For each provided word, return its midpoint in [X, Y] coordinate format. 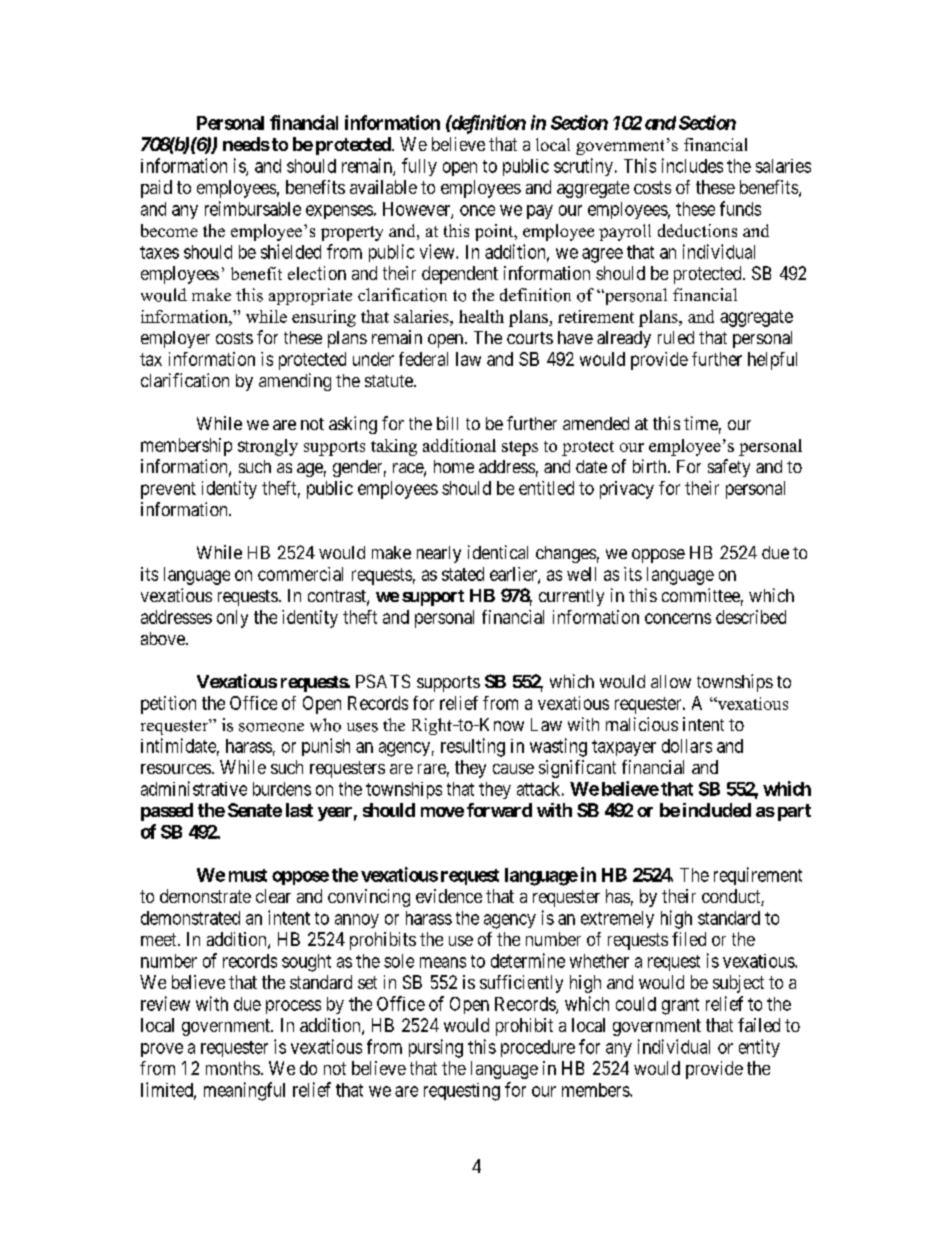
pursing [436, 1048]
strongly [268, 447]
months [233, 1068]
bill [447, 423]
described [751, 617]
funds [740, 208]
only [232, 619]
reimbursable [253, 208]
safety [729, 468]
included [717, 810]
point [495, 232]
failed [759, 1025]
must [248, 875]
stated [463, 574]
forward [499, 810]
